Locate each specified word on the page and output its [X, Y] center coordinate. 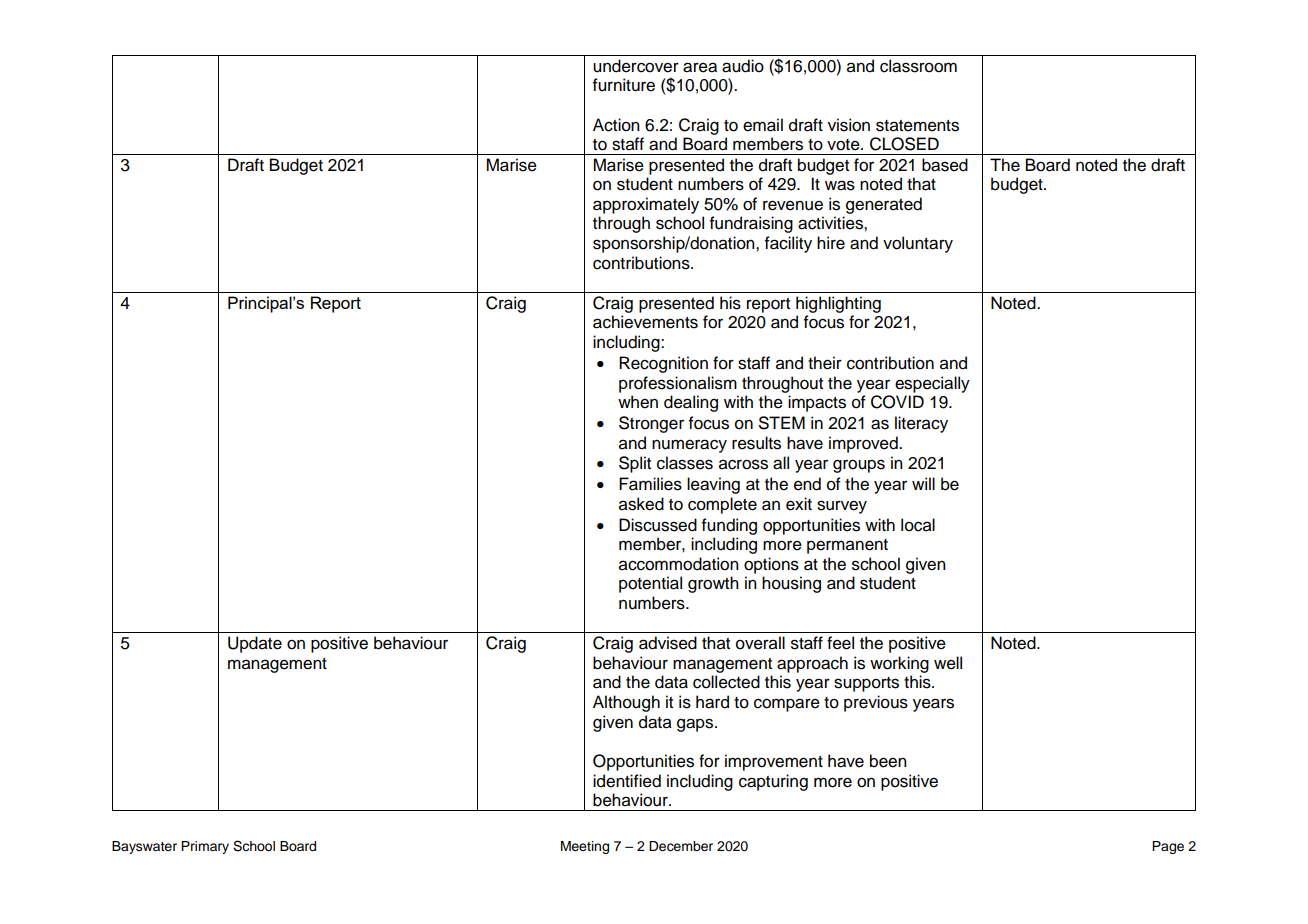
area [700, 67]
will [923, 483]
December [681, 846]
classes [685, 463]
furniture [624, 85]
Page [1168, 847]
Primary [205, 847]
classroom [918, 66]
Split [635, 464]
